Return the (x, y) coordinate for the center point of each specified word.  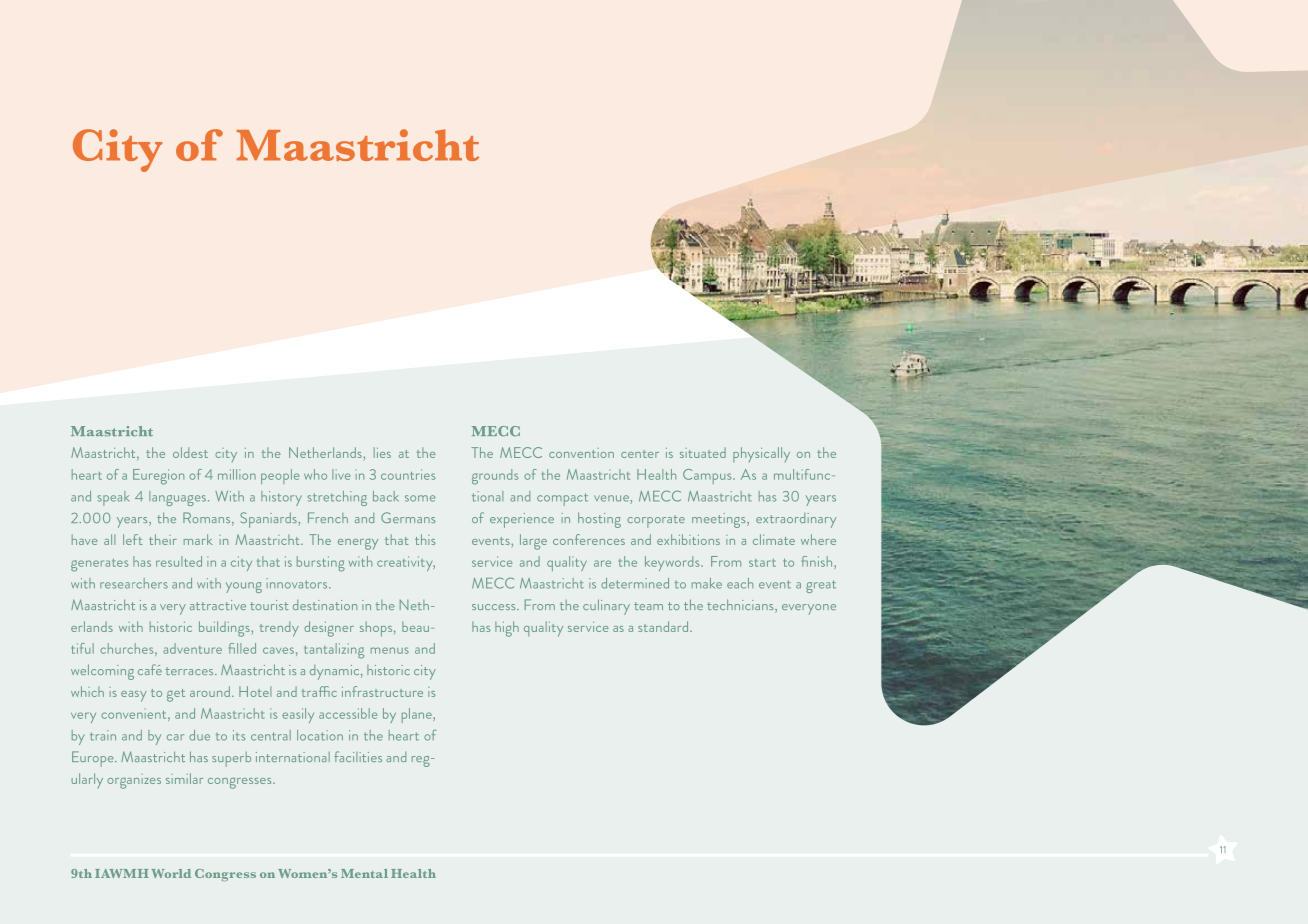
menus (390, 650)
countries (408, 474)
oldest (190, 452)
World (171, 873)
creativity (406, 563)
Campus (708, 476)
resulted (179, 561)
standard (664, 626)
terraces (190, 671)
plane (418, 715)
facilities (358, 756)
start (762, 563)
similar (184, 778)
